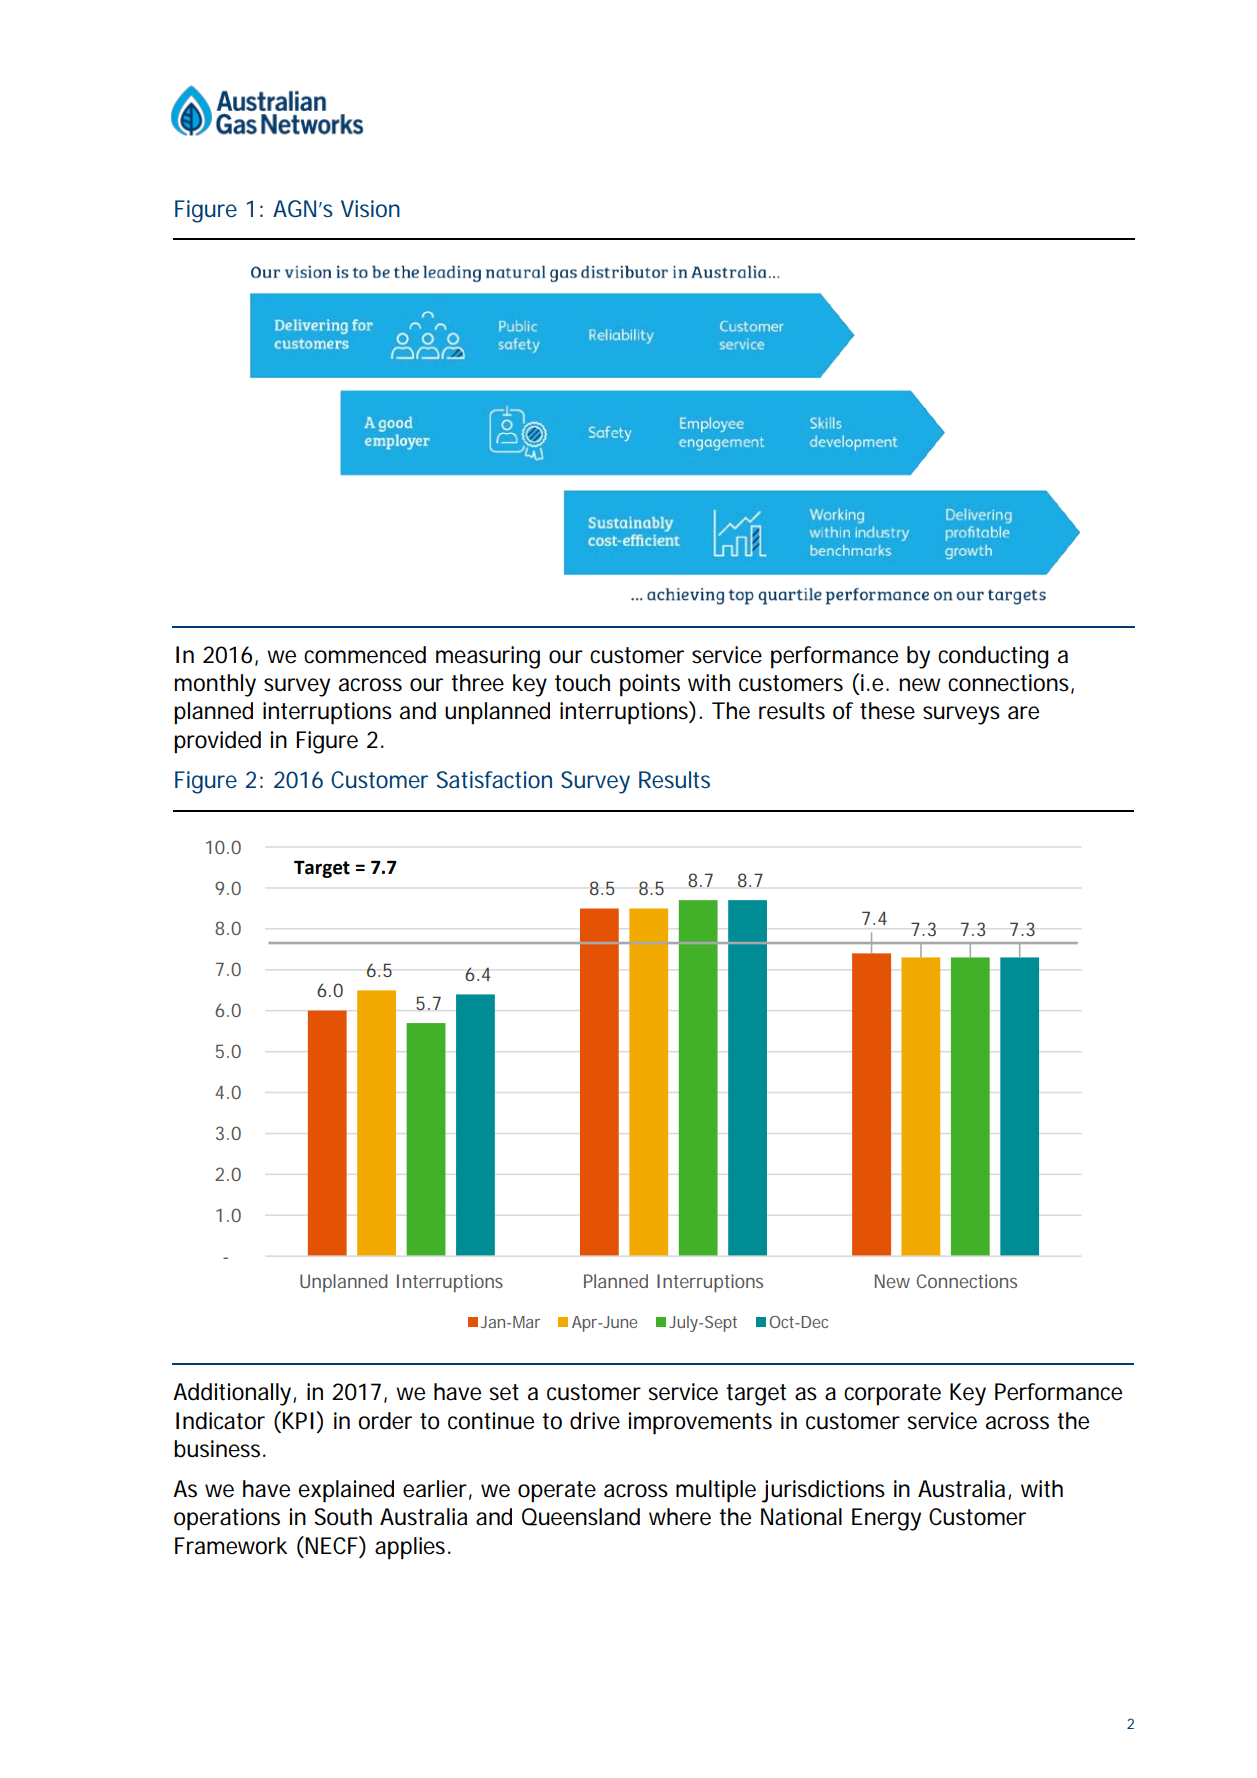  What do you see at coordinates (887, 711) in the page?
I see `these` at bounding box center [887, 711].
